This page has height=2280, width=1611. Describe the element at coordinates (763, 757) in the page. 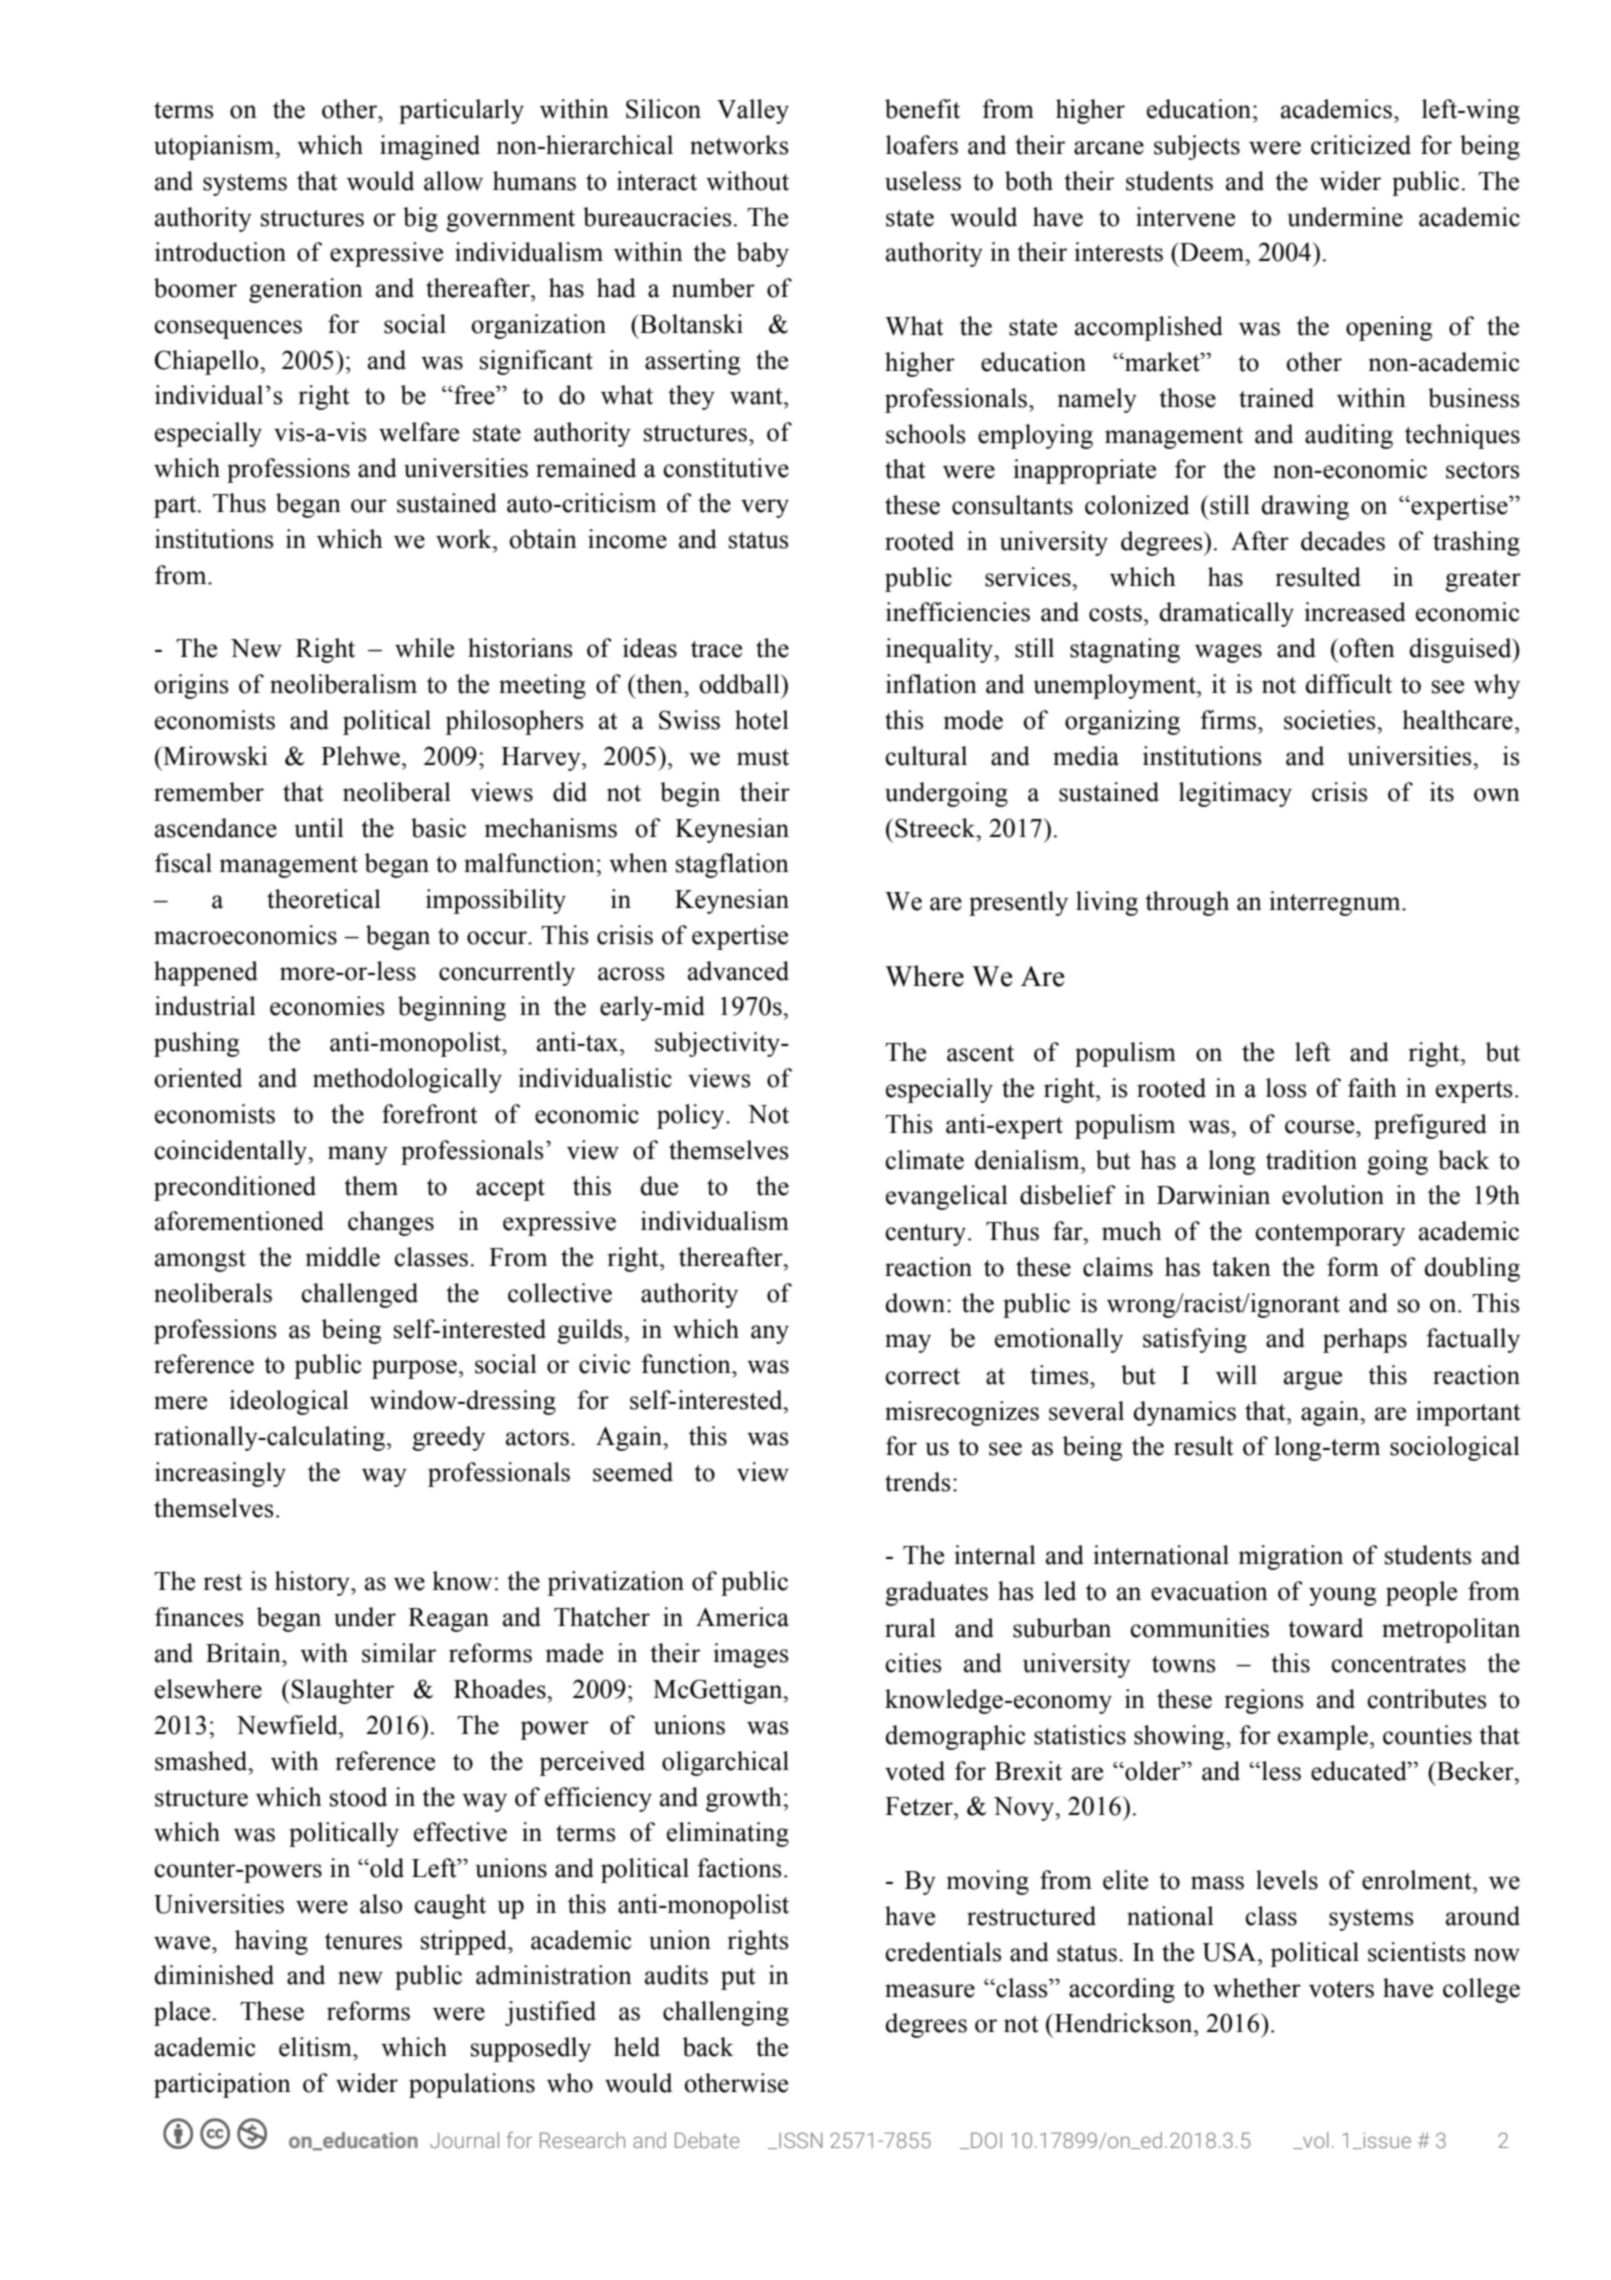

I see `must` at that location.
